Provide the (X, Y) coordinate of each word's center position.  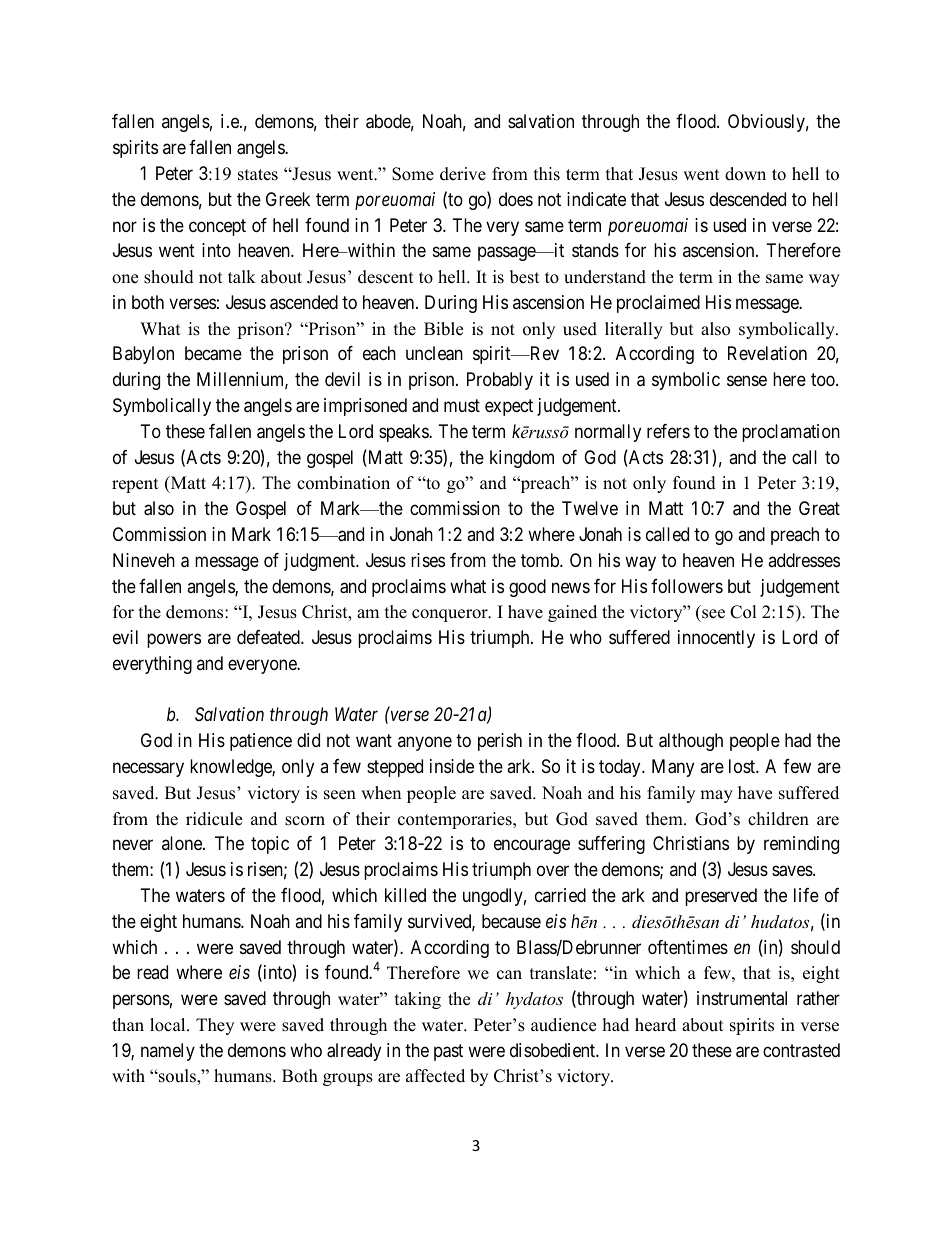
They (215, 1026)
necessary (148, 769)
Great (819, 508)
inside (452, 766)
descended (748, 199)
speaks (404, 433)
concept (217, 227)
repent (135, 485)
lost (743, 766)
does (516, 199)
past (448, 1052)
